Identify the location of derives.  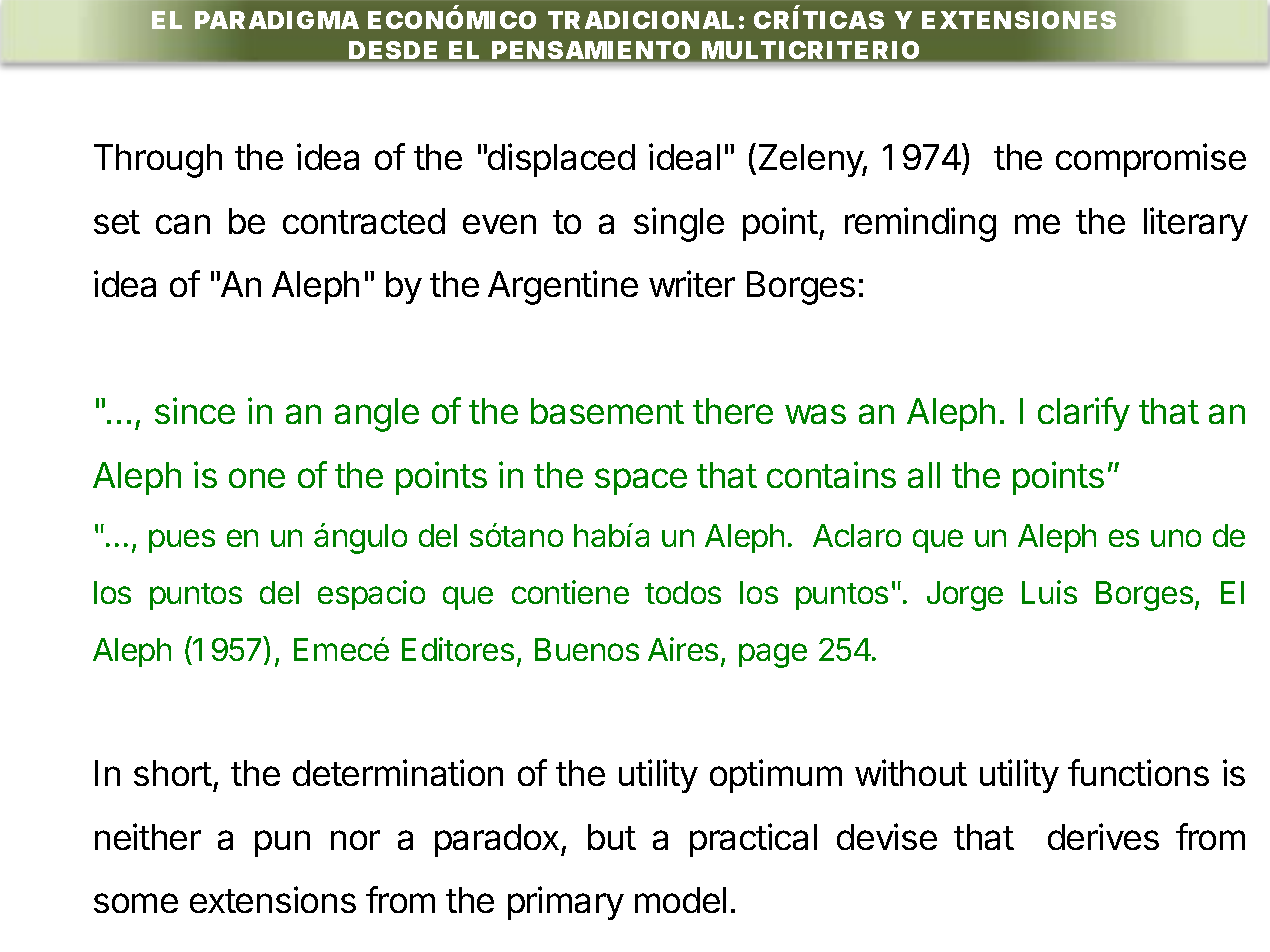
(1103, 836).
